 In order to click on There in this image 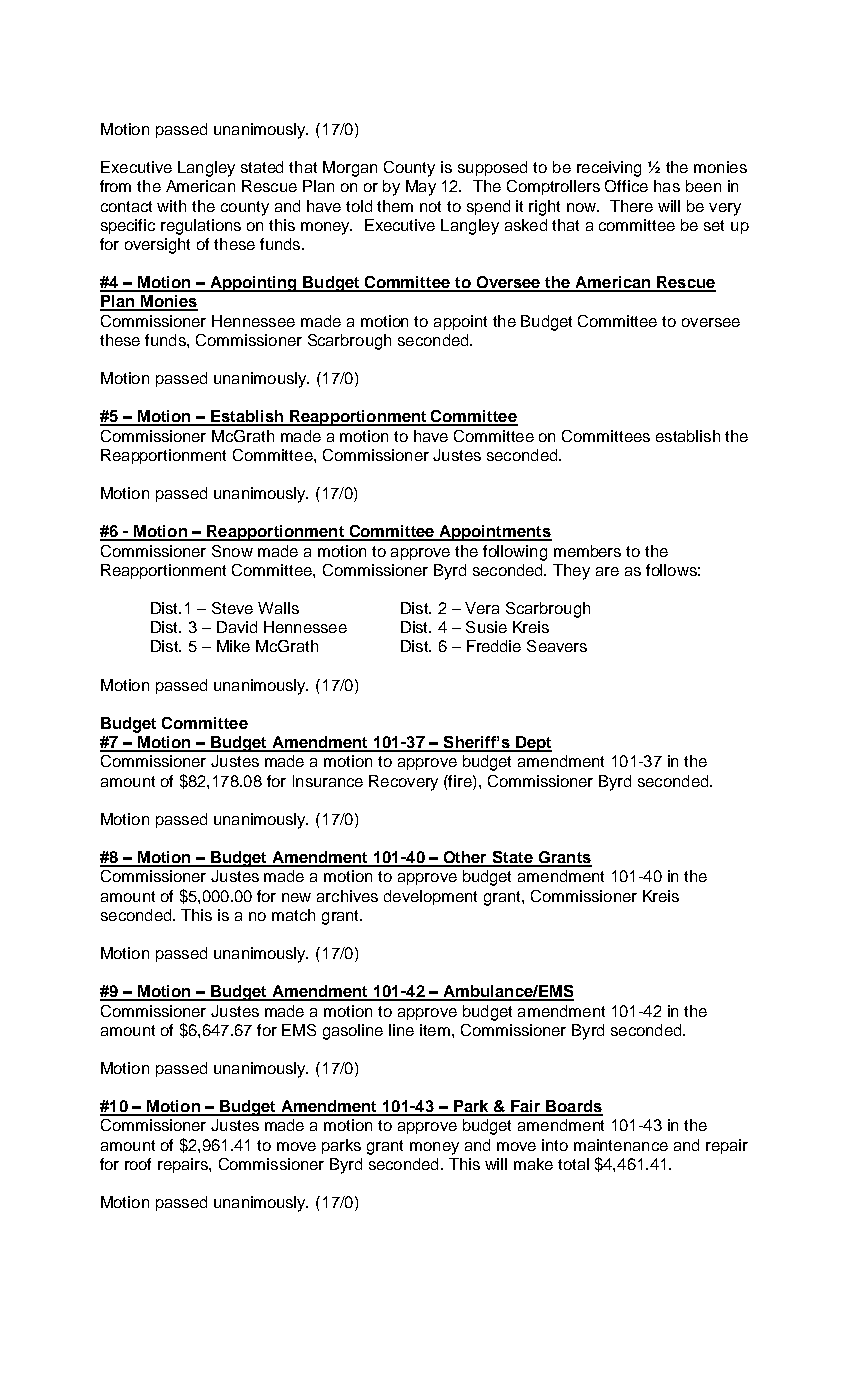, I will do `click(631, 206)`.
